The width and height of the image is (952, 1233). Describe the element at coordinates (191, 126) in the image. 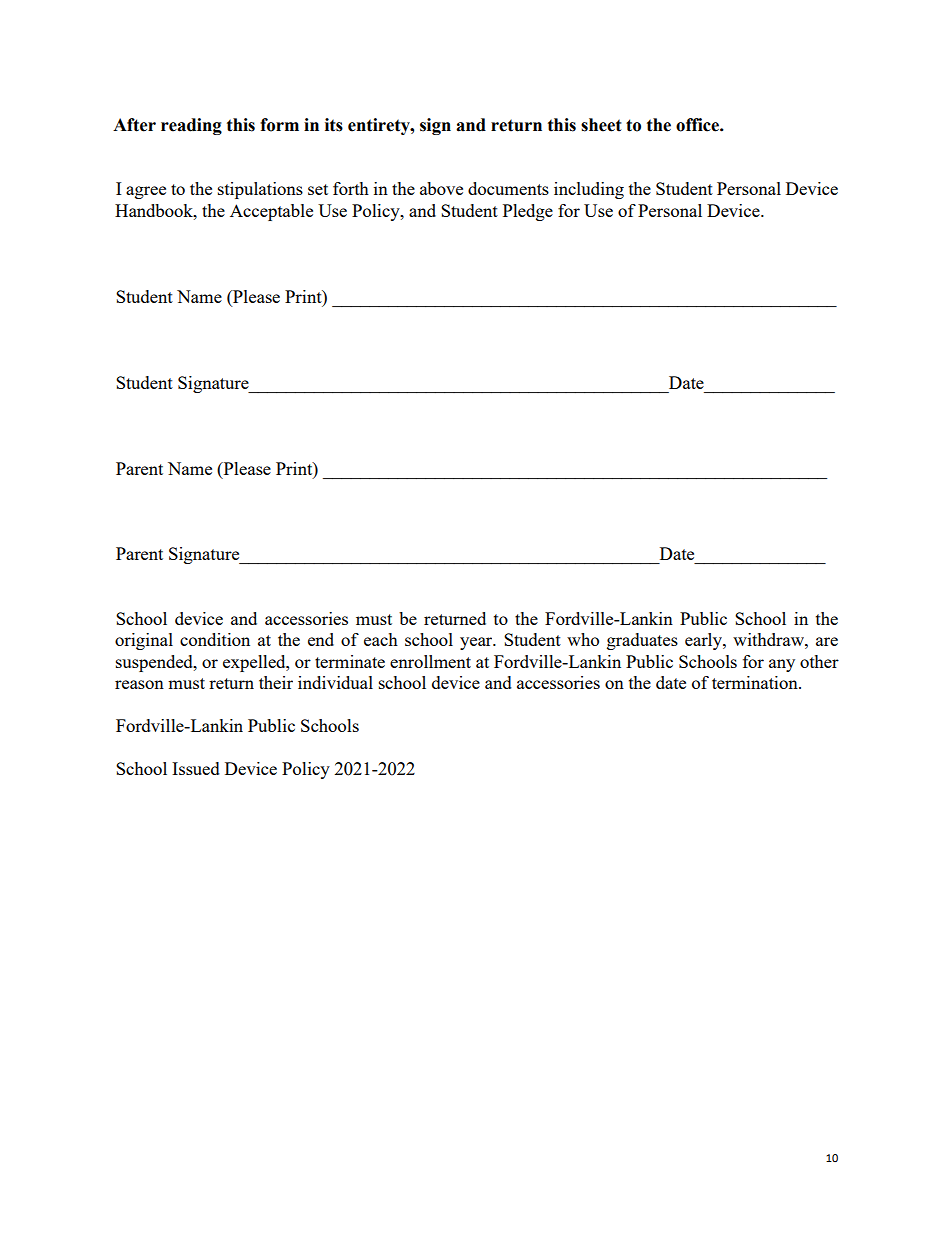

I see `reading` at that location.
